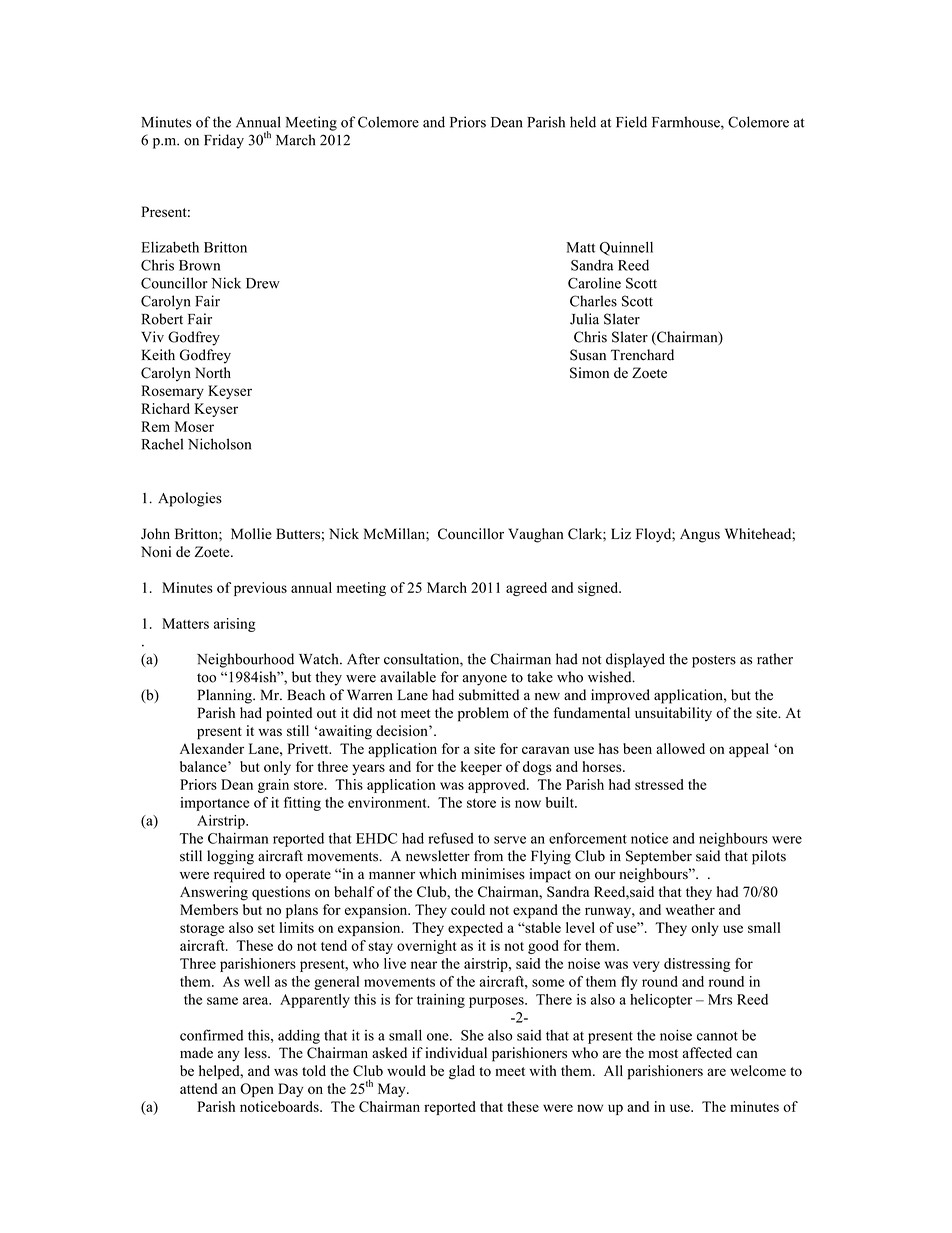  Describe the element at coordinates (484, 680) in the image. I see `anyone` at that location.
